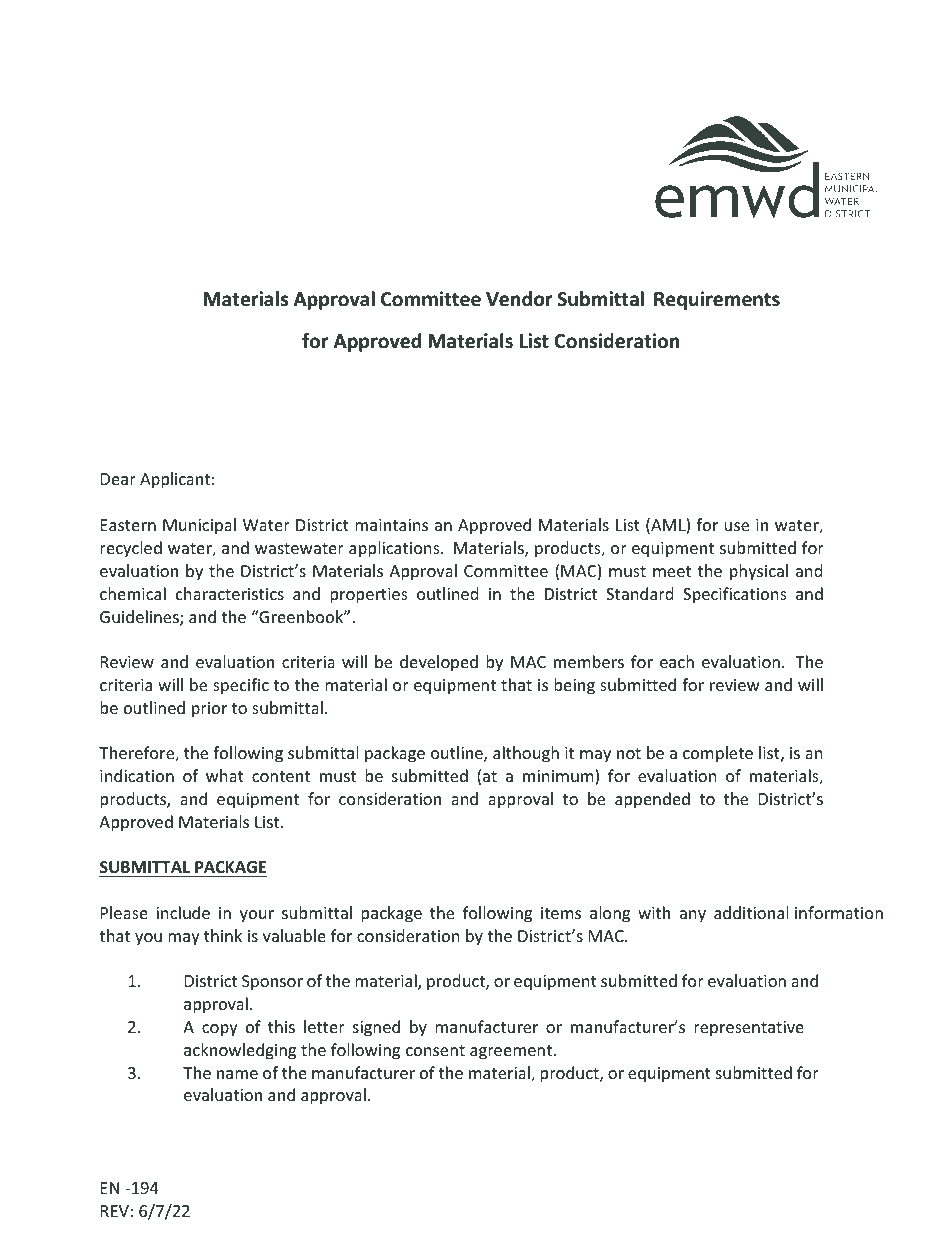 The image size is (952, 1233). I want to click on Requirements, so click(717, 300).
